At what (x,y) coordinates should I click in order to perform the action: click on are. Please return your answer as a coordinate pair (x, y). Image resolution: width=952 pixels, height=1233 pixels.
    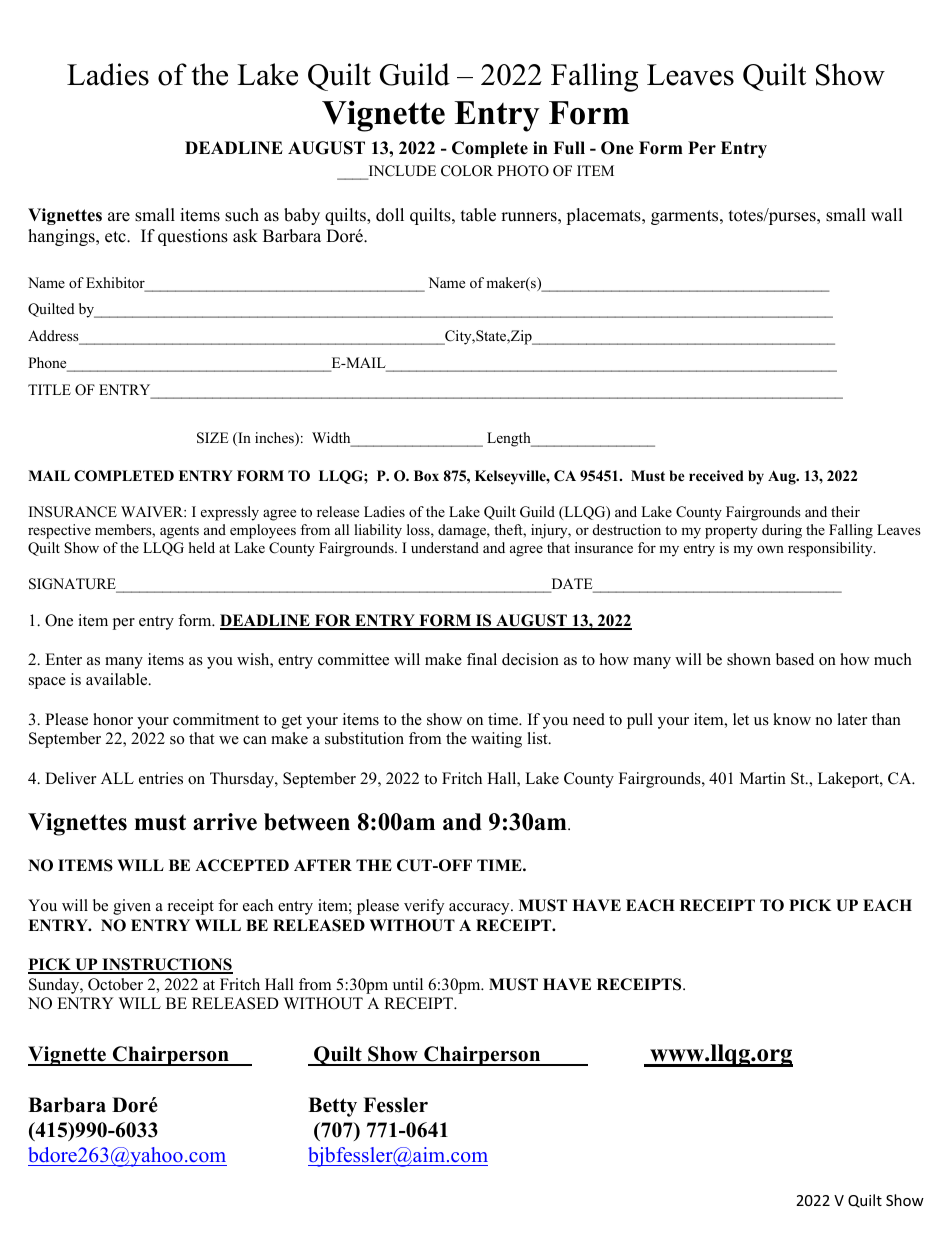
    Looking at the image, I should click on (119, 217).
